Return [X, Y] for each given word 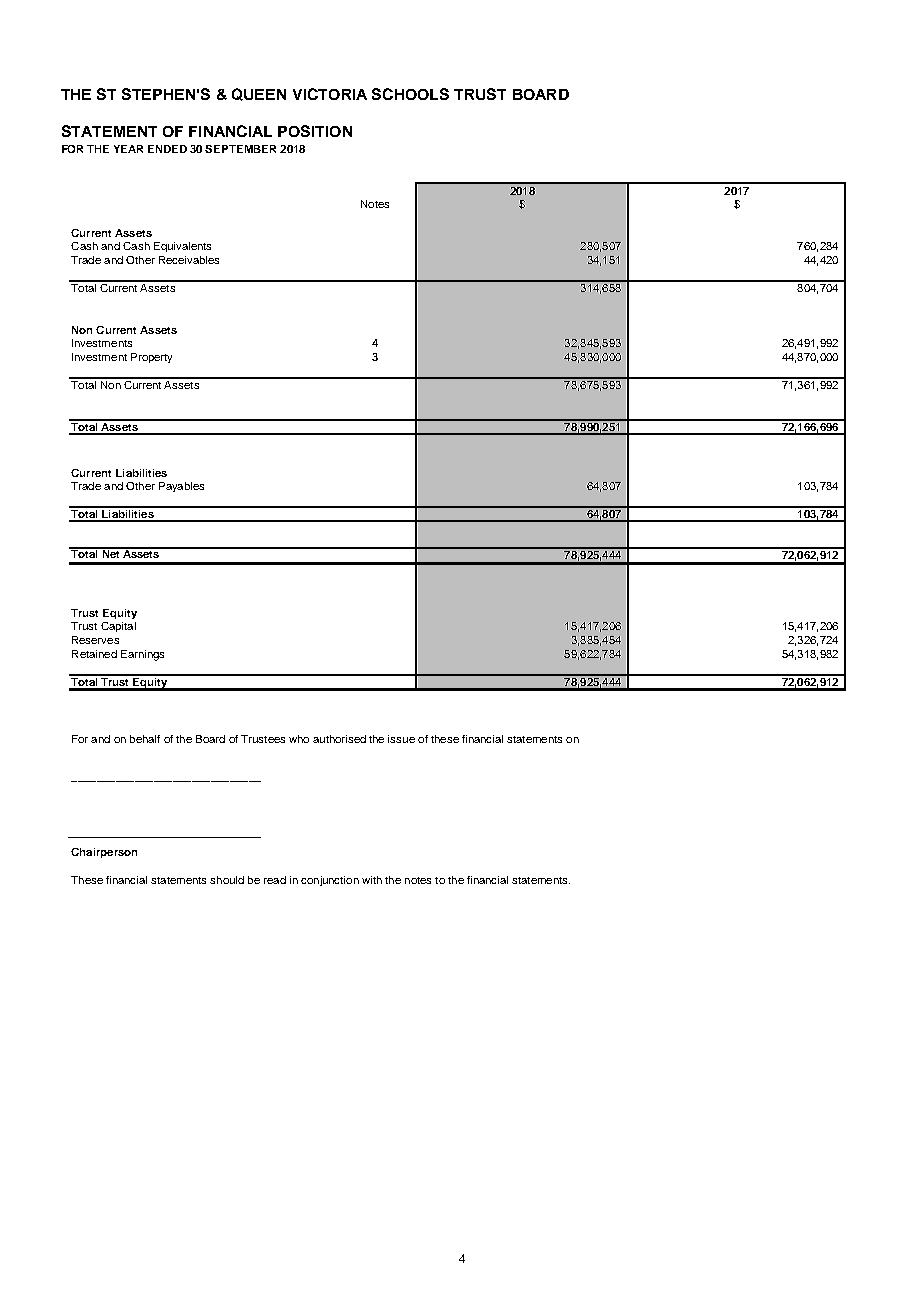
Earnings [142, 655]
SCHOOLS [410, 94]
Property [151, 358]
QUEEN [259, 94]
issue [401, 739]
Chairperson [104, 853]
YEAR [128, 149]
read [275, 880]
